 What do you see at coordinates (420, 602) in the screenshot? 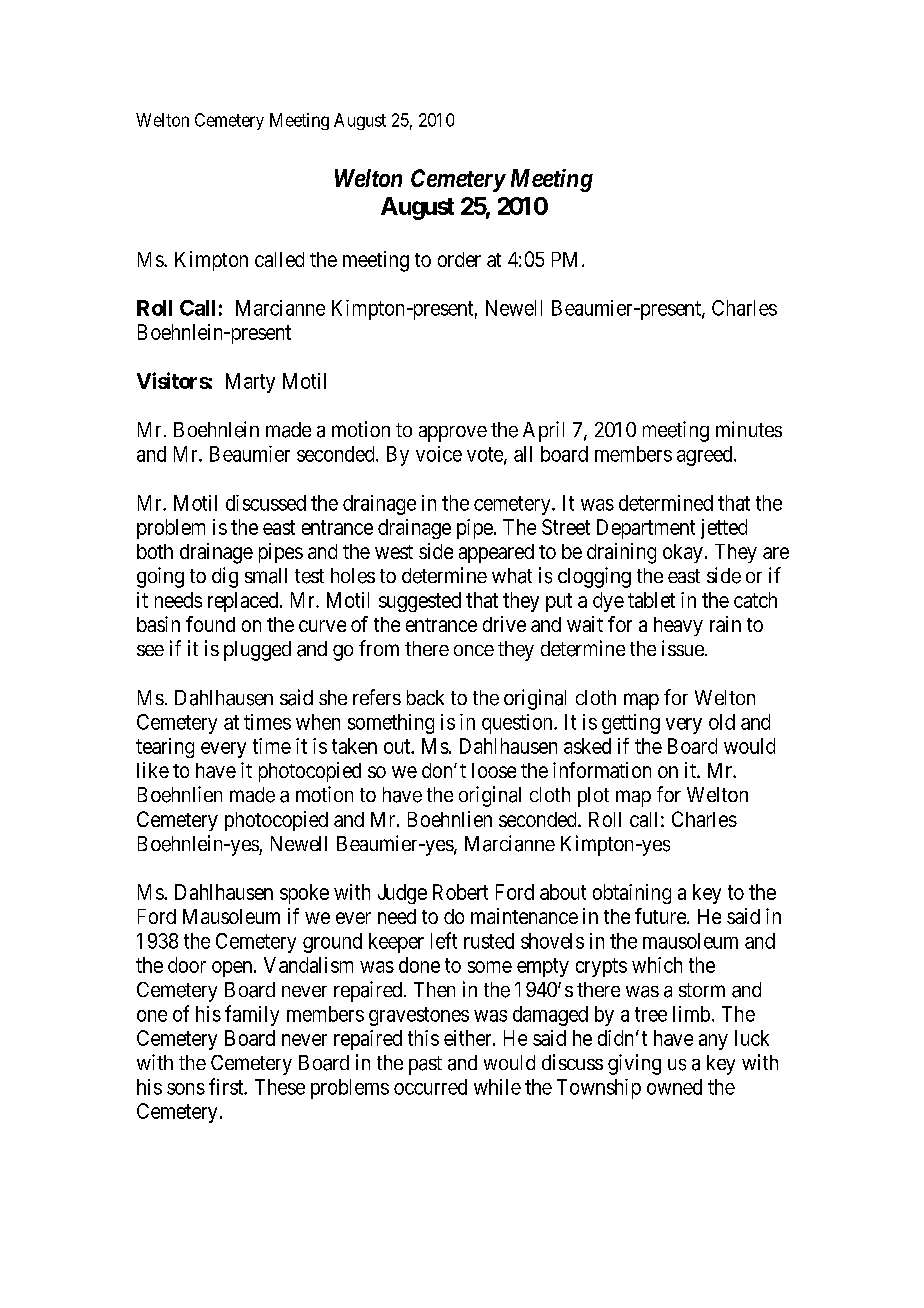
I see `suggested` at bounding box center [420, 602].
